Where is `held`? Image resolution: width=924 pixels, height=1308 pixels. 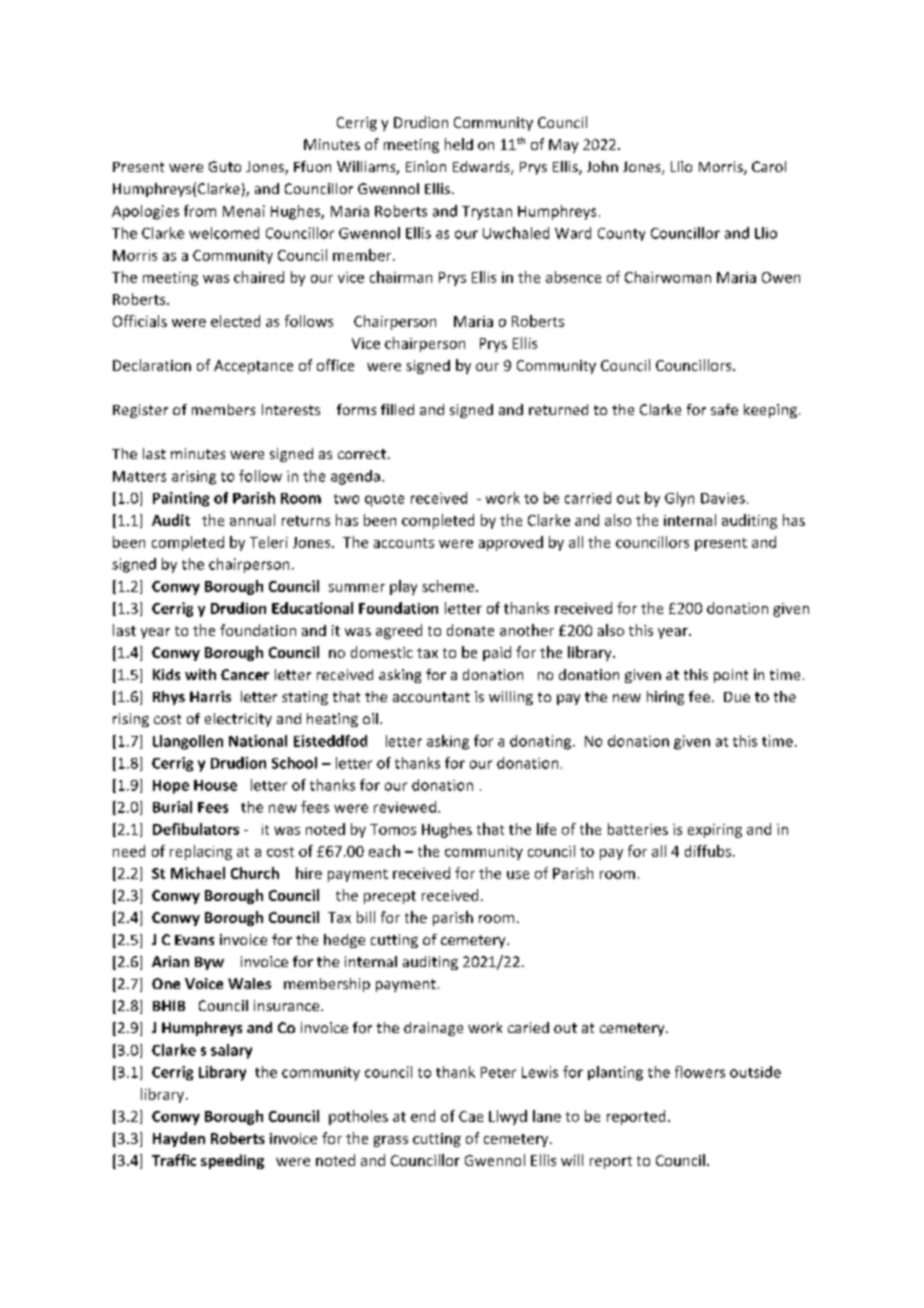
held is located at coordinates (459, 144).
